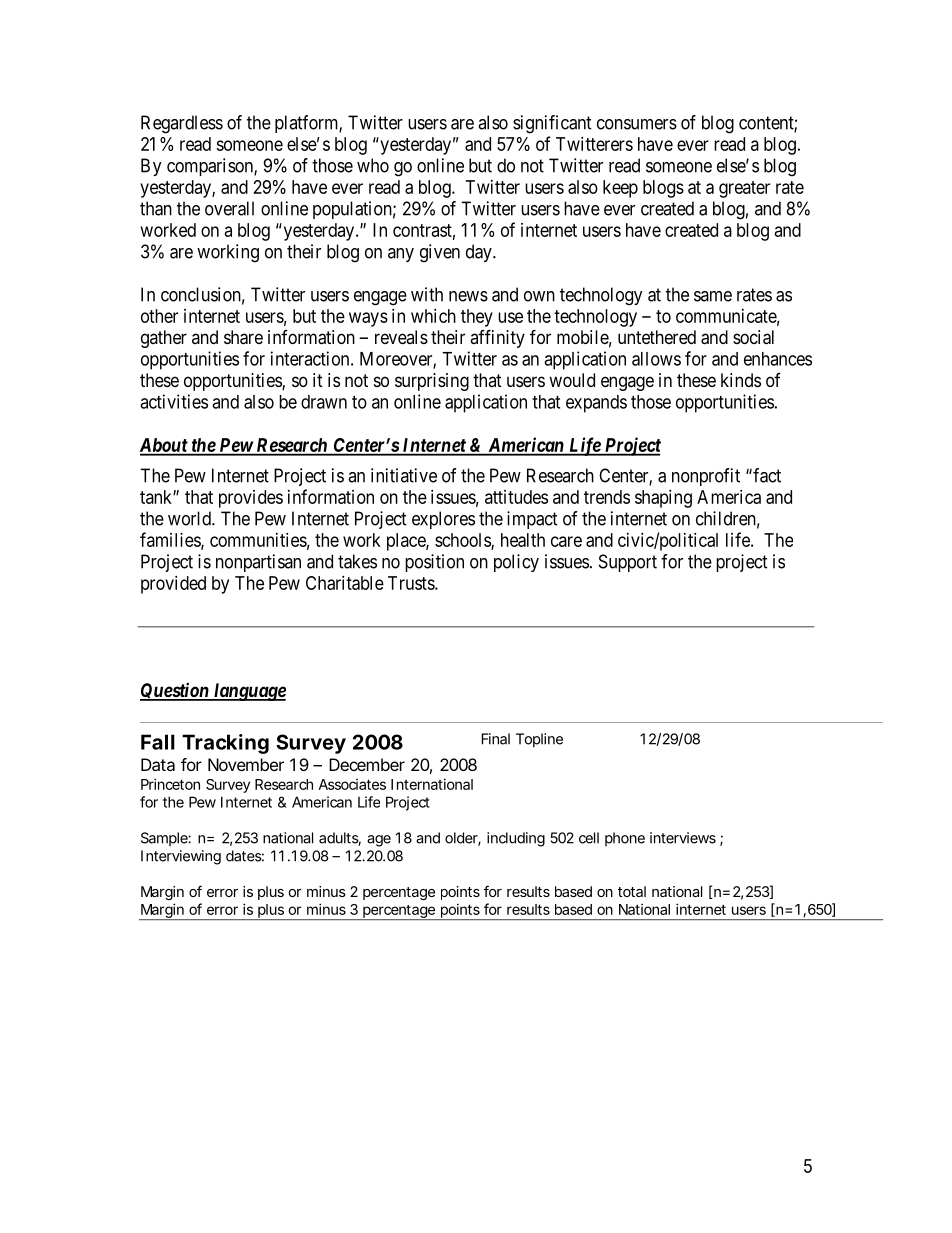  What do you see at coordinates (463, 839) in the image?
I see `older` at bounding box center [463, 839].
